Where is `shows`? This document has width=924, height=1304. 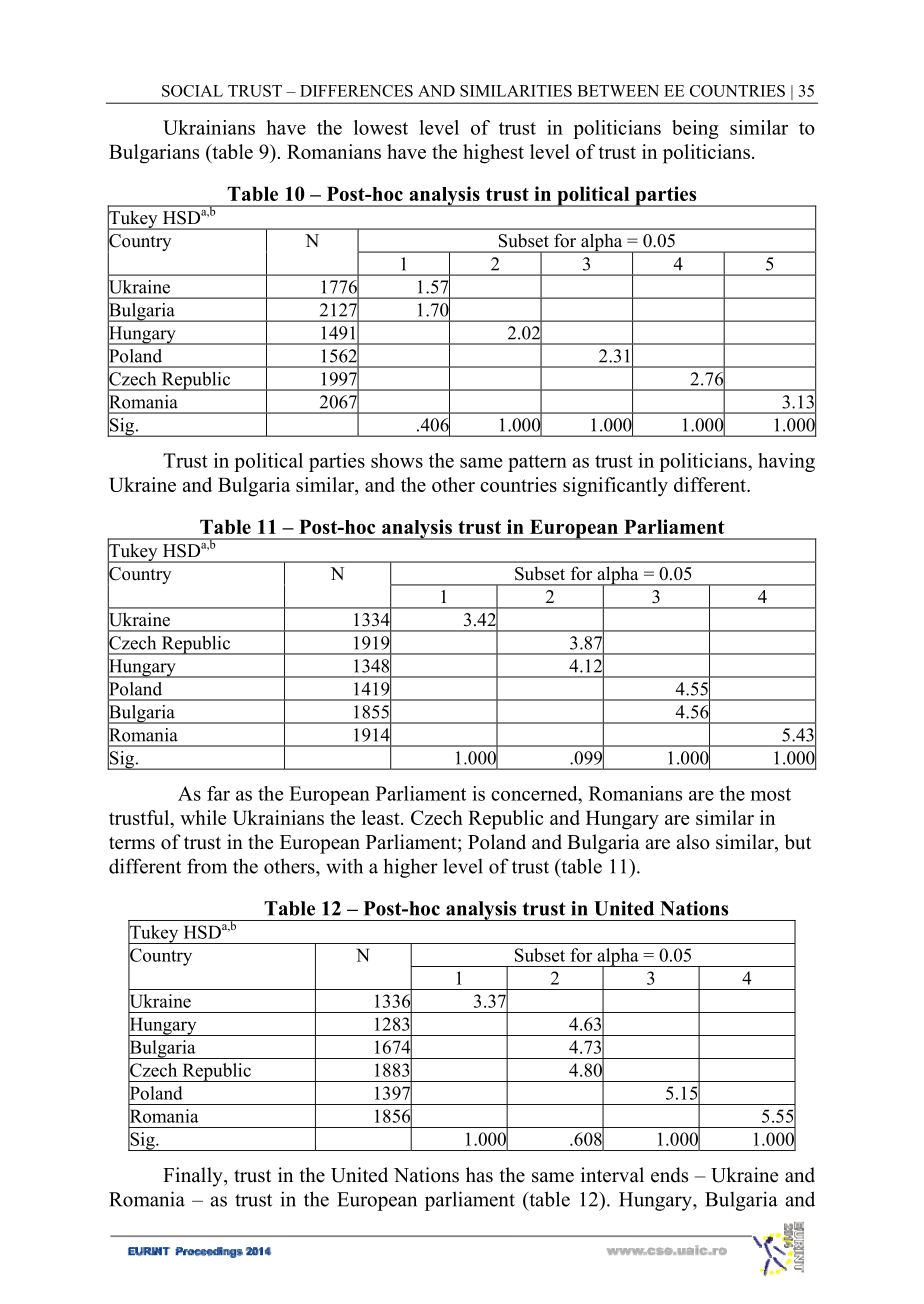 shows is located at coordinates (397, 460).
